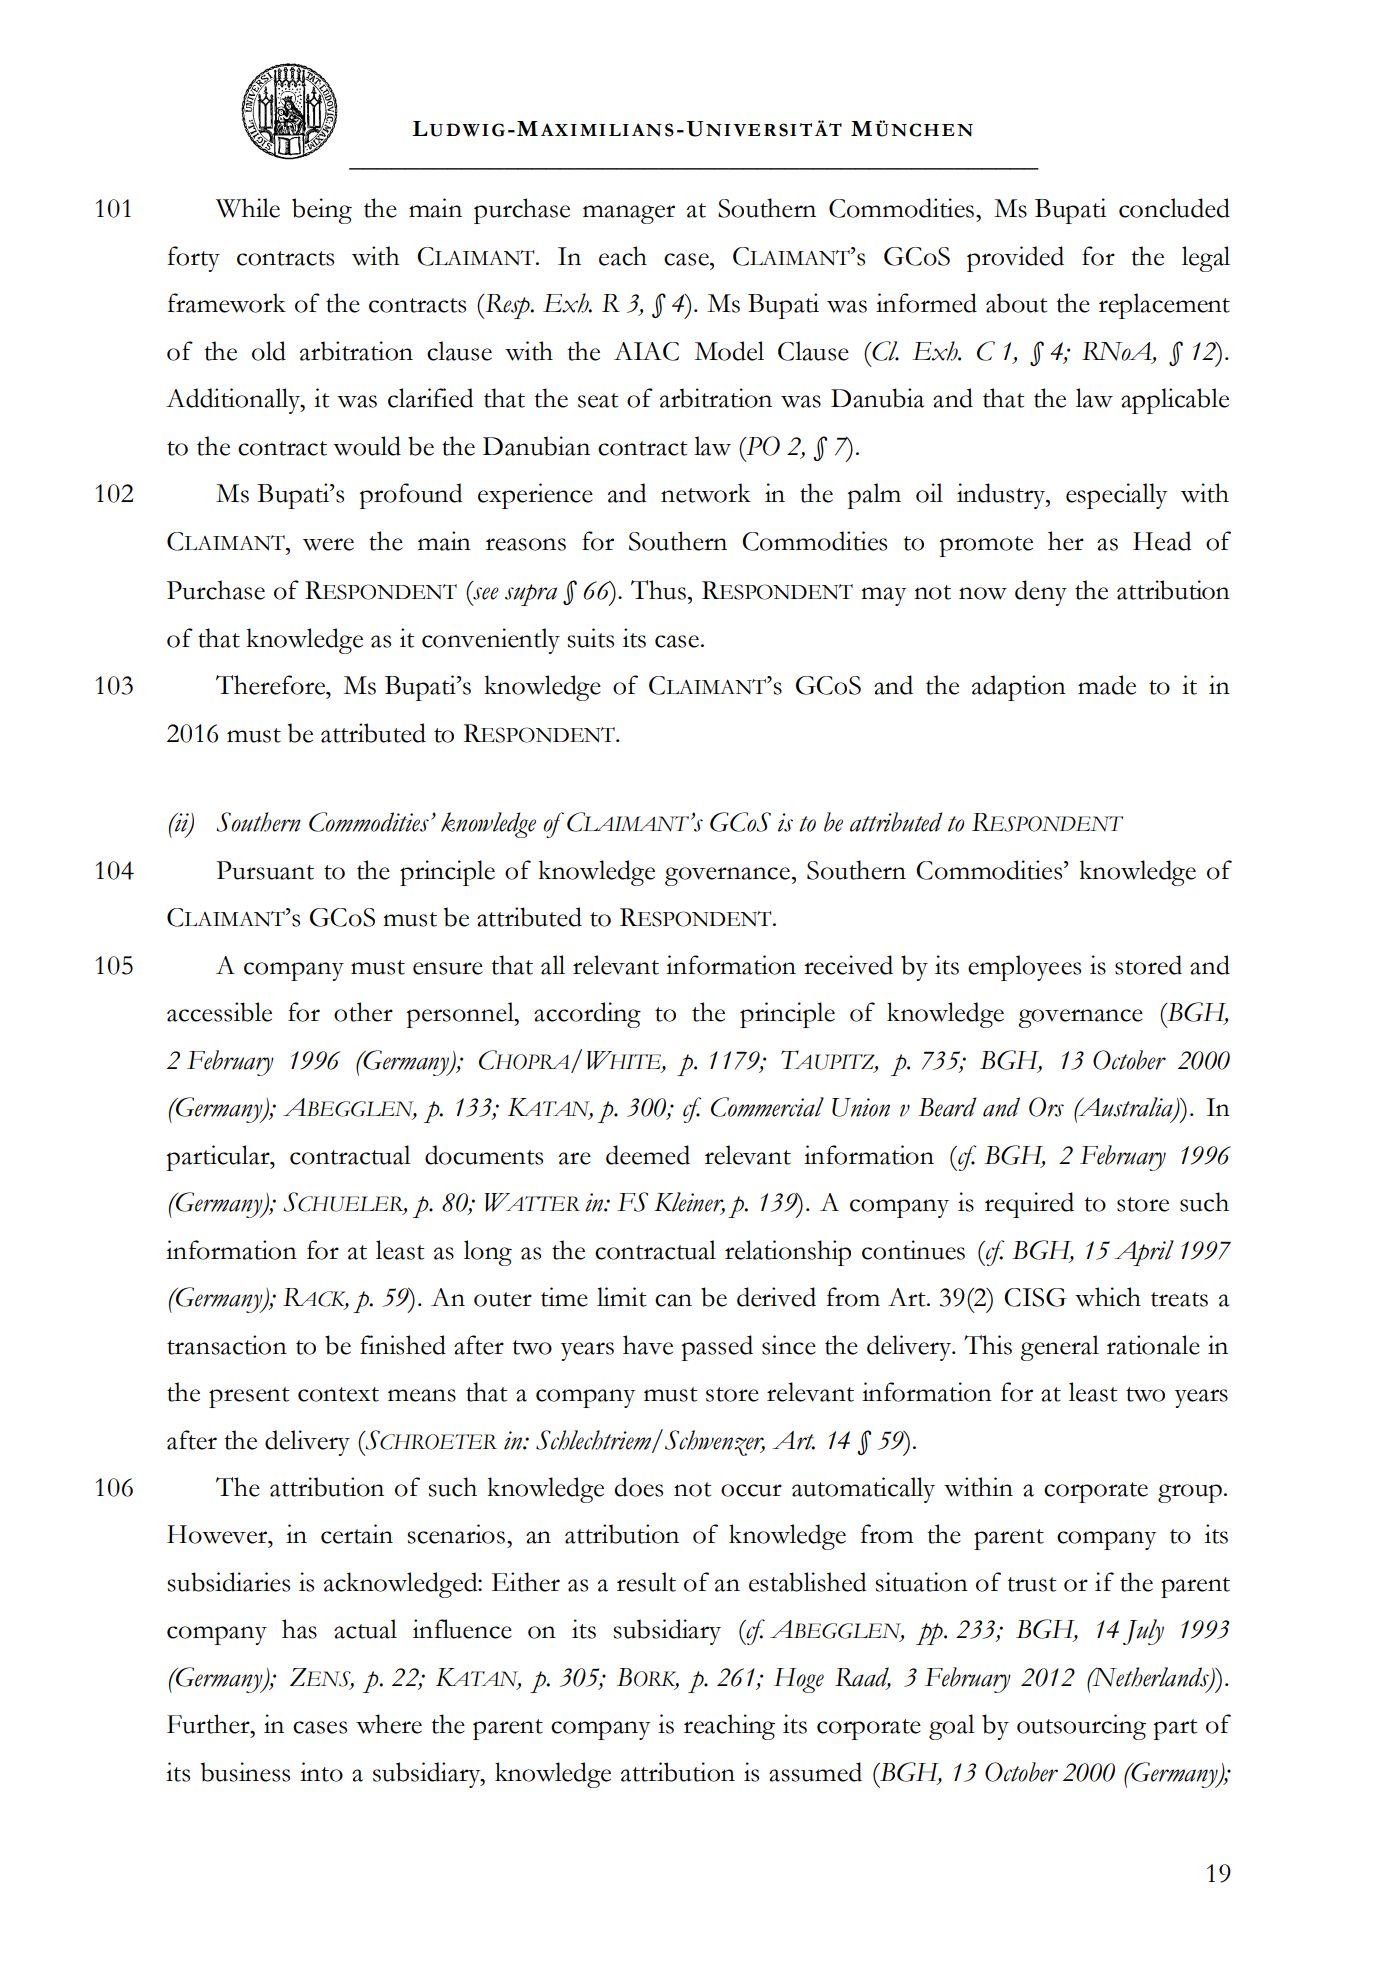  I want to click on Kleiner, so click(689, 1203).
